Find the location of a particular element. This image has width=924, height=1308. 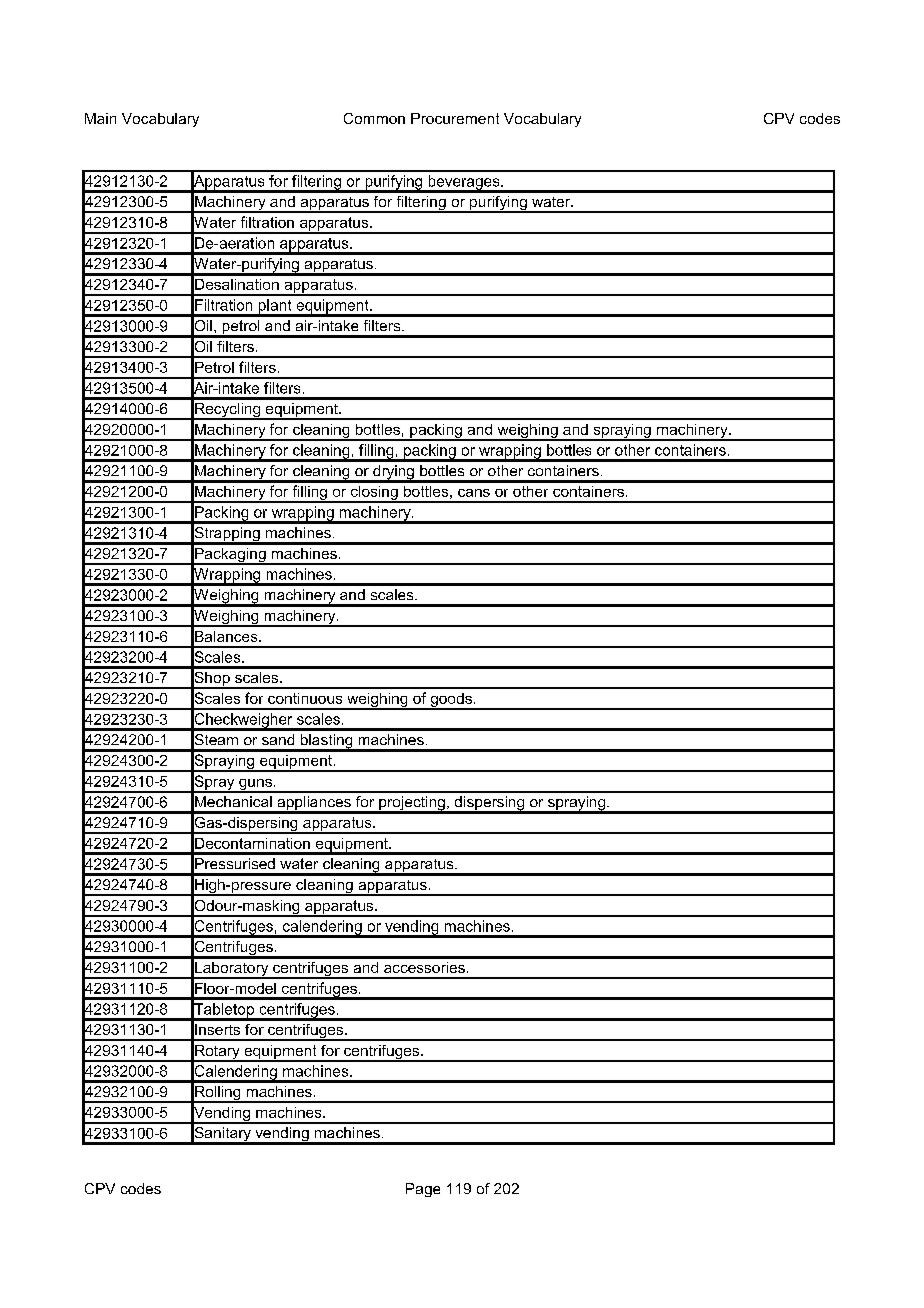

Main is located at coordinates (100, 118).
